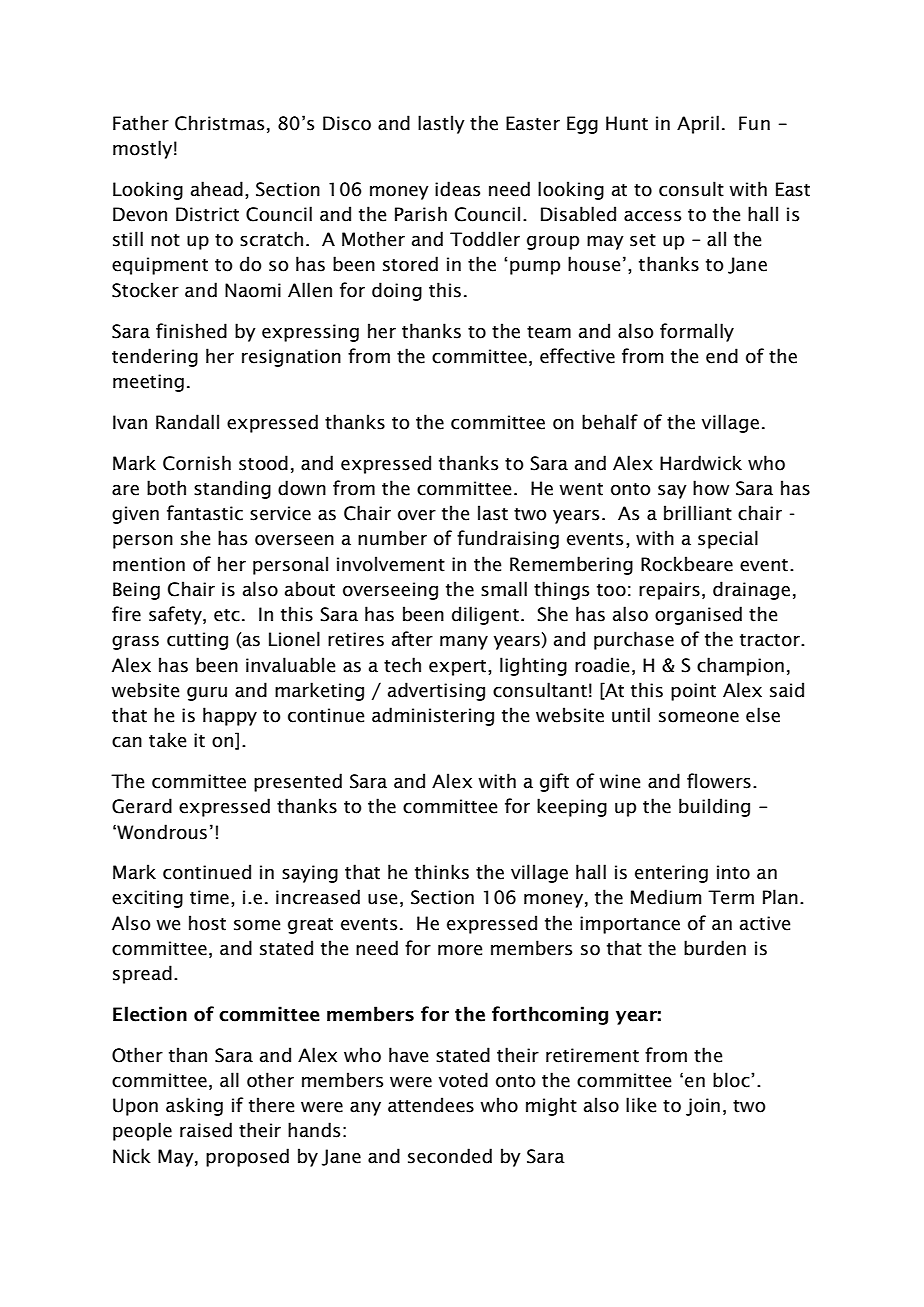 The height and width of the screenshot is (1307, 924). Describe the element at coordinates (457, 189) in the screenshot. I see `ideas` at that location.
